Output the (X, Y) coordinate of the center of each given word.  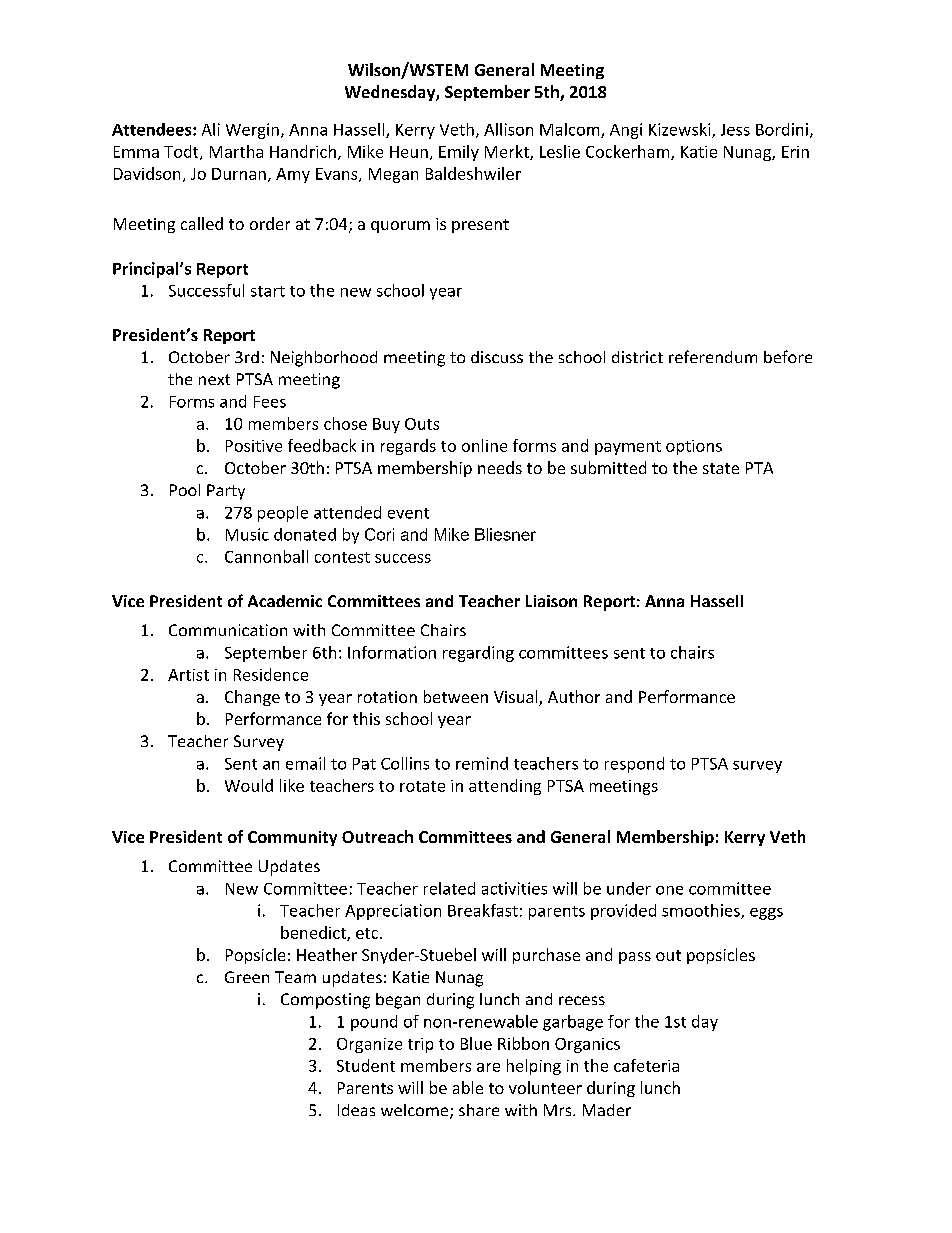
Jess (735, 130)
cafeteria (646, 1065)
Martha (236, 151)
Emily (459, 153)
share (479, 1110)
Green (247, 977)
